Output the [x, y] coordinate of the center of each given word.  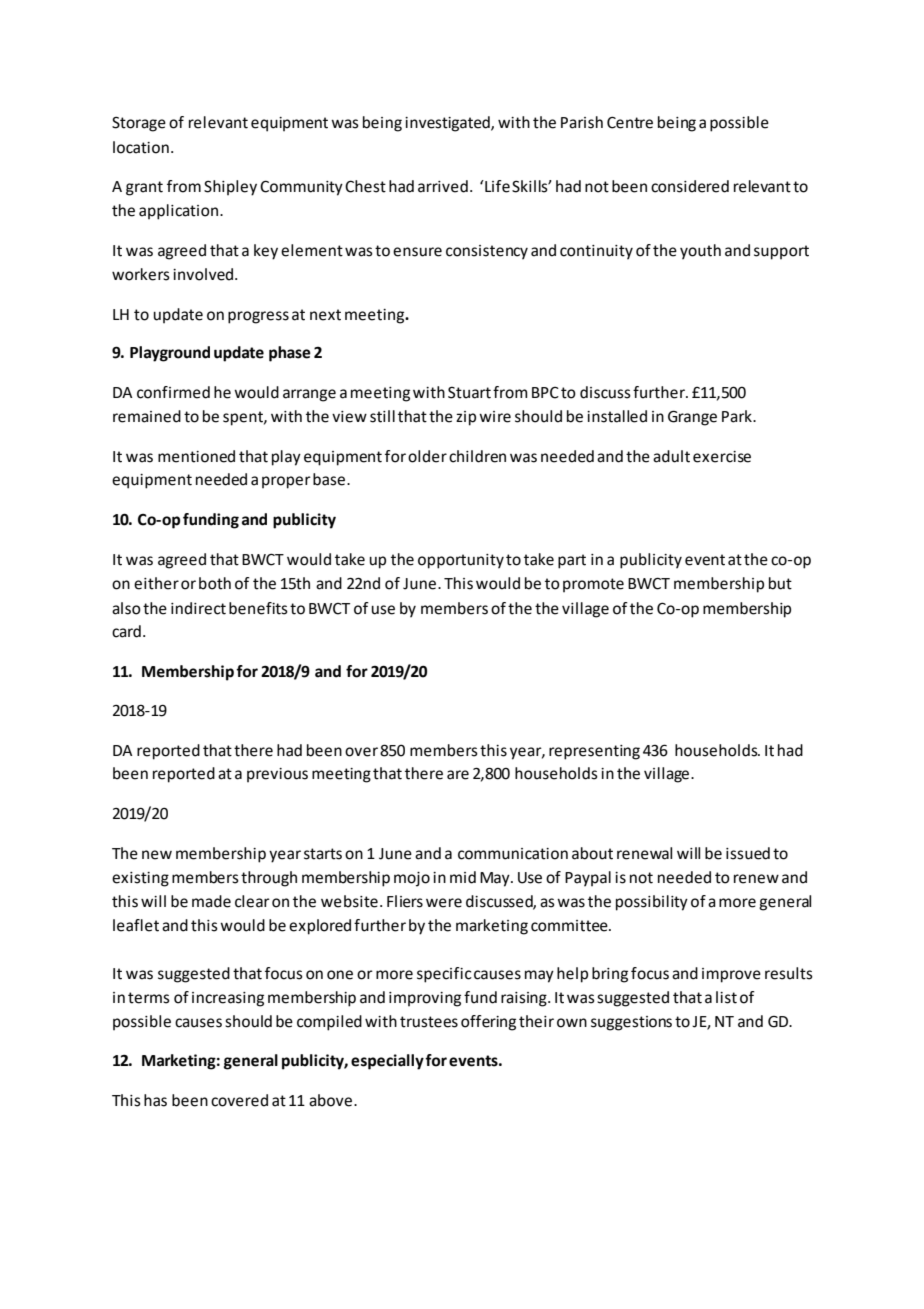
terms [149, 998]
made [211, 901]
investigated [448, 124]
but [780, 583]
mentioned [196, 456]
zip [466, 418]
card [126, 631]
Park [738, 416]
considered [690, 186]
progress [258, 317]
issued [748, 853]
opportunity [461, 561]
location [141, 147]
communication [513, 854]
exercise [722, 457]
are [458, 775]
